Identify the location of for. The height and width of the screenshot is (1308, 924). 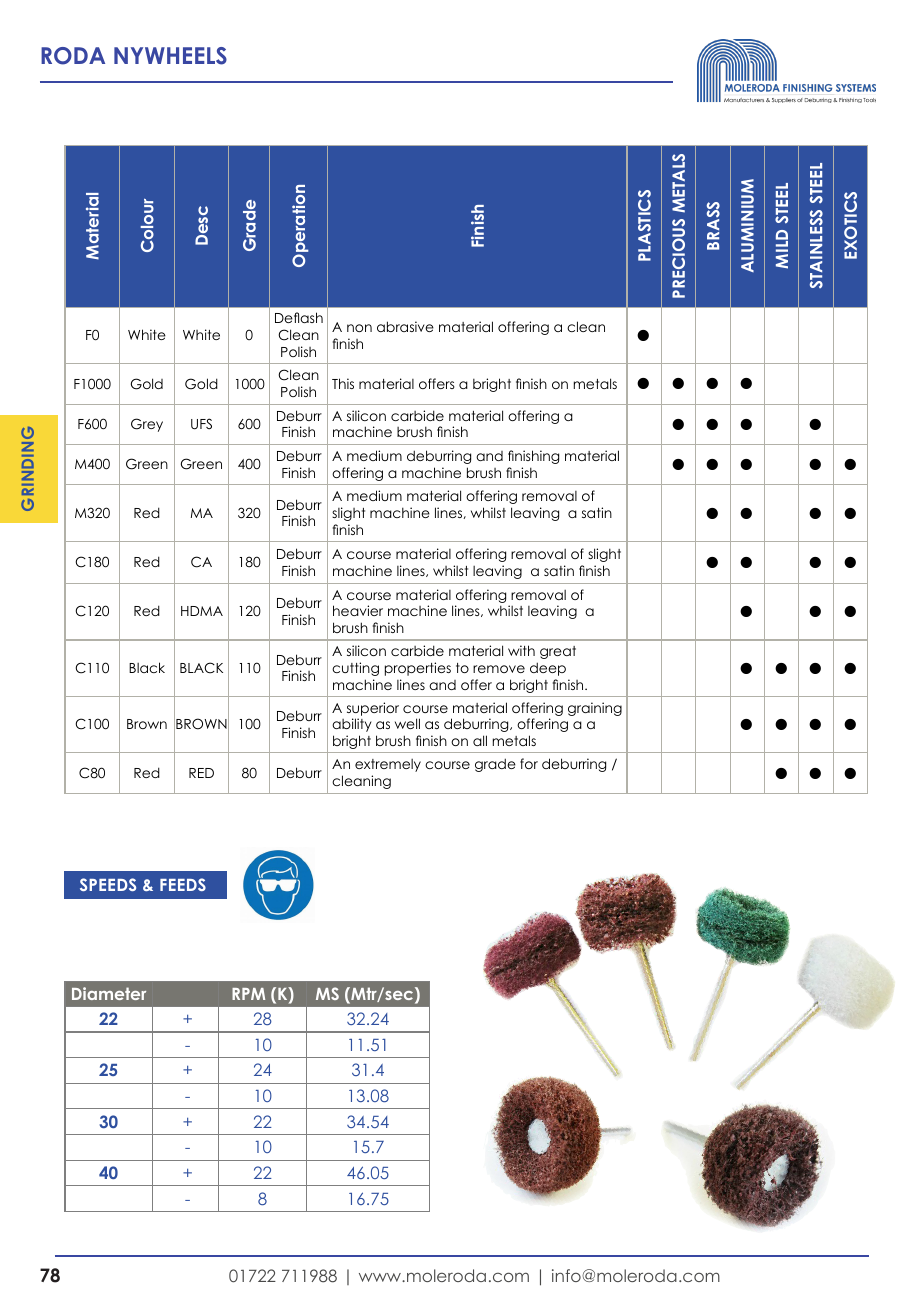
(529, 763).
